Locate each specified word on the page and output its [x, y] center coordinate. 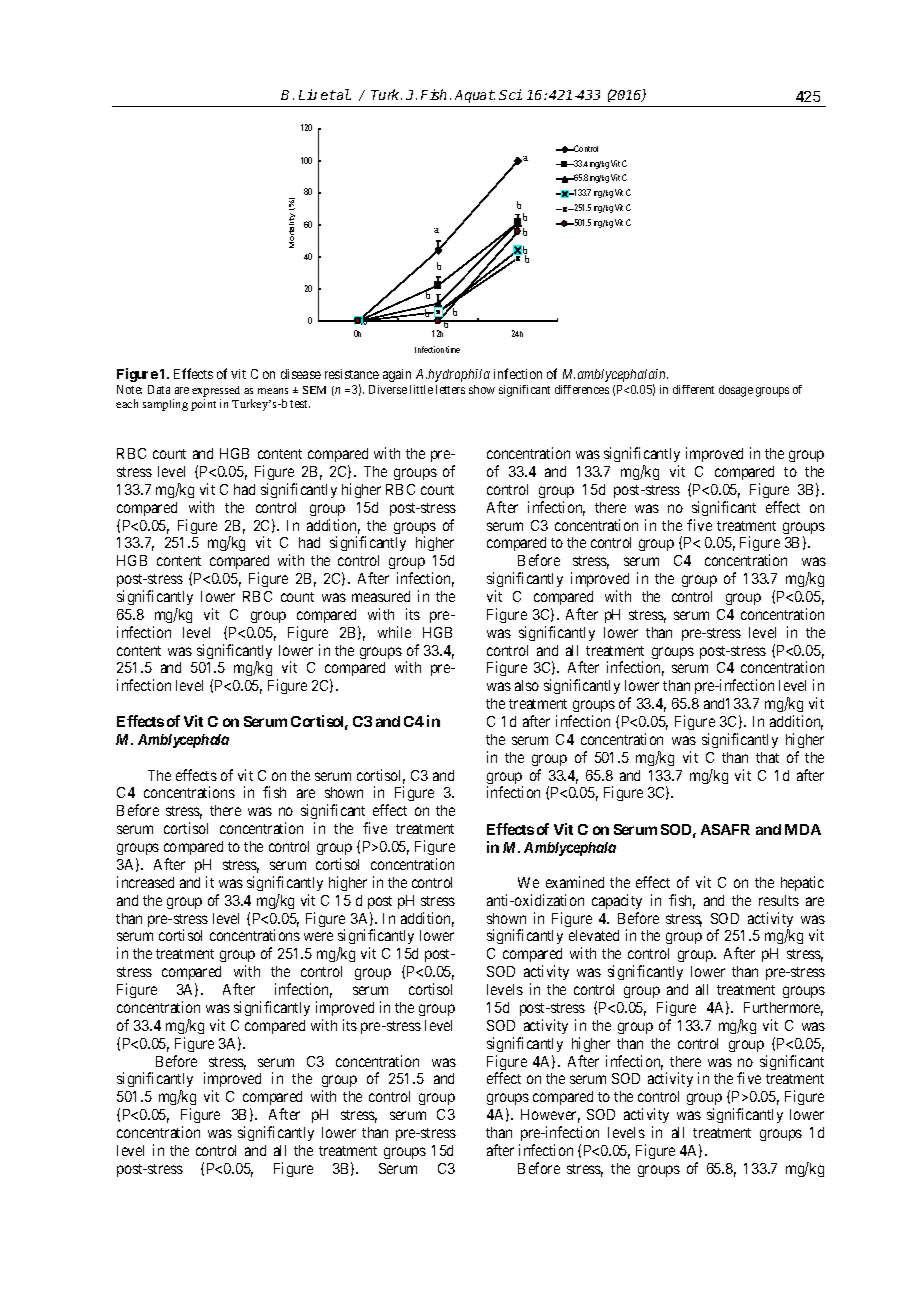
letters [450, 389]
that [767, 757]
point [203, 405]
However [550, 1116]
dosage [736, 391]
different [693, 389]
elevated [594, 935]
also [527, 685]
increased [145, 882]
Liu [308, 94]
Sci [510, 94]
